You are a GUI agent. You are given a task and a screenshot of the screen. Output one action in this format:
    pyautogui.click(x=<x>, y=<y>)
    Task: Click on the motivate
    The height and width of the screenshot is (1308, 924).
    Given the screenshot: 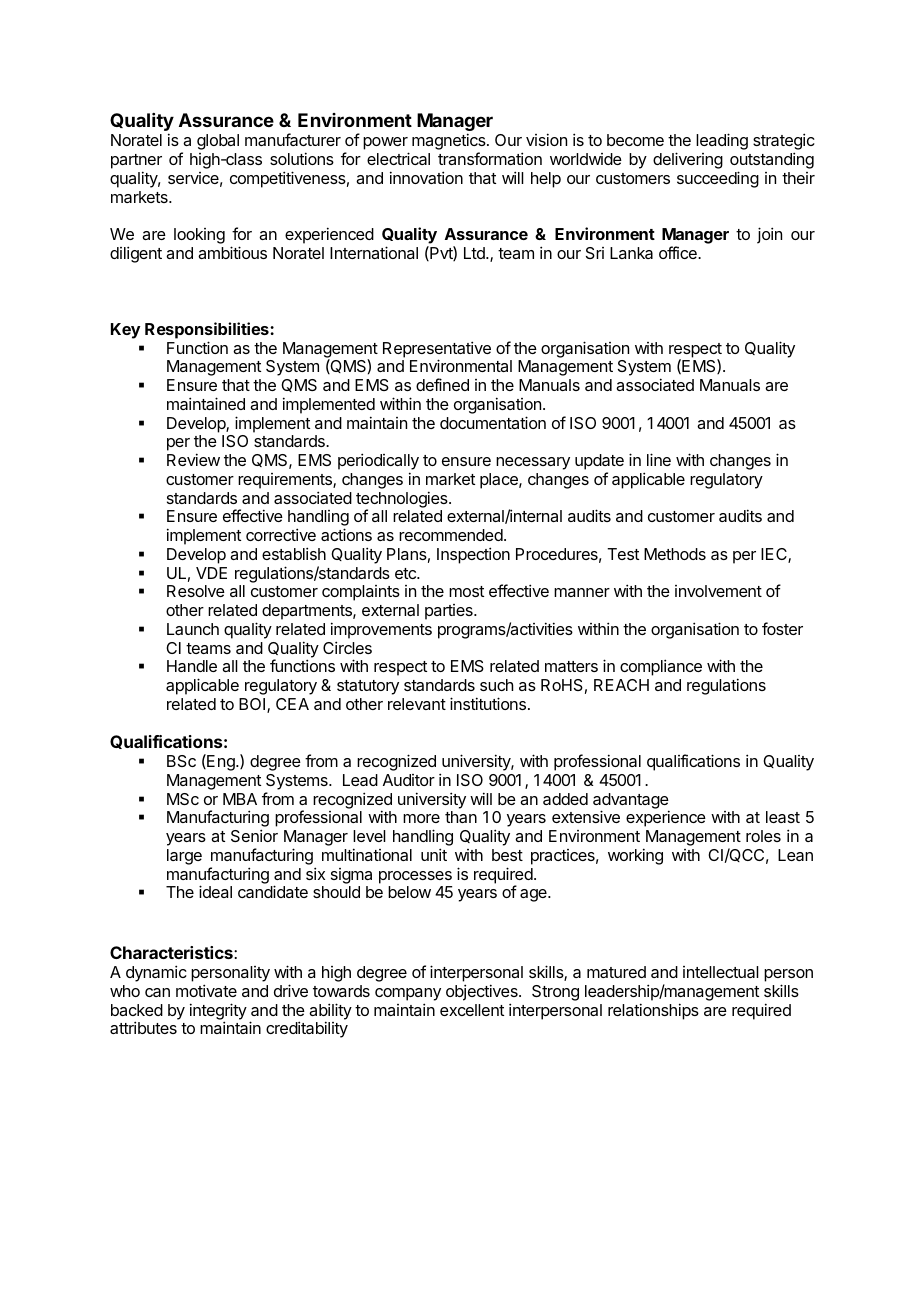 What is the action you would take?
    pyautogui.click(x=206, y=990)
